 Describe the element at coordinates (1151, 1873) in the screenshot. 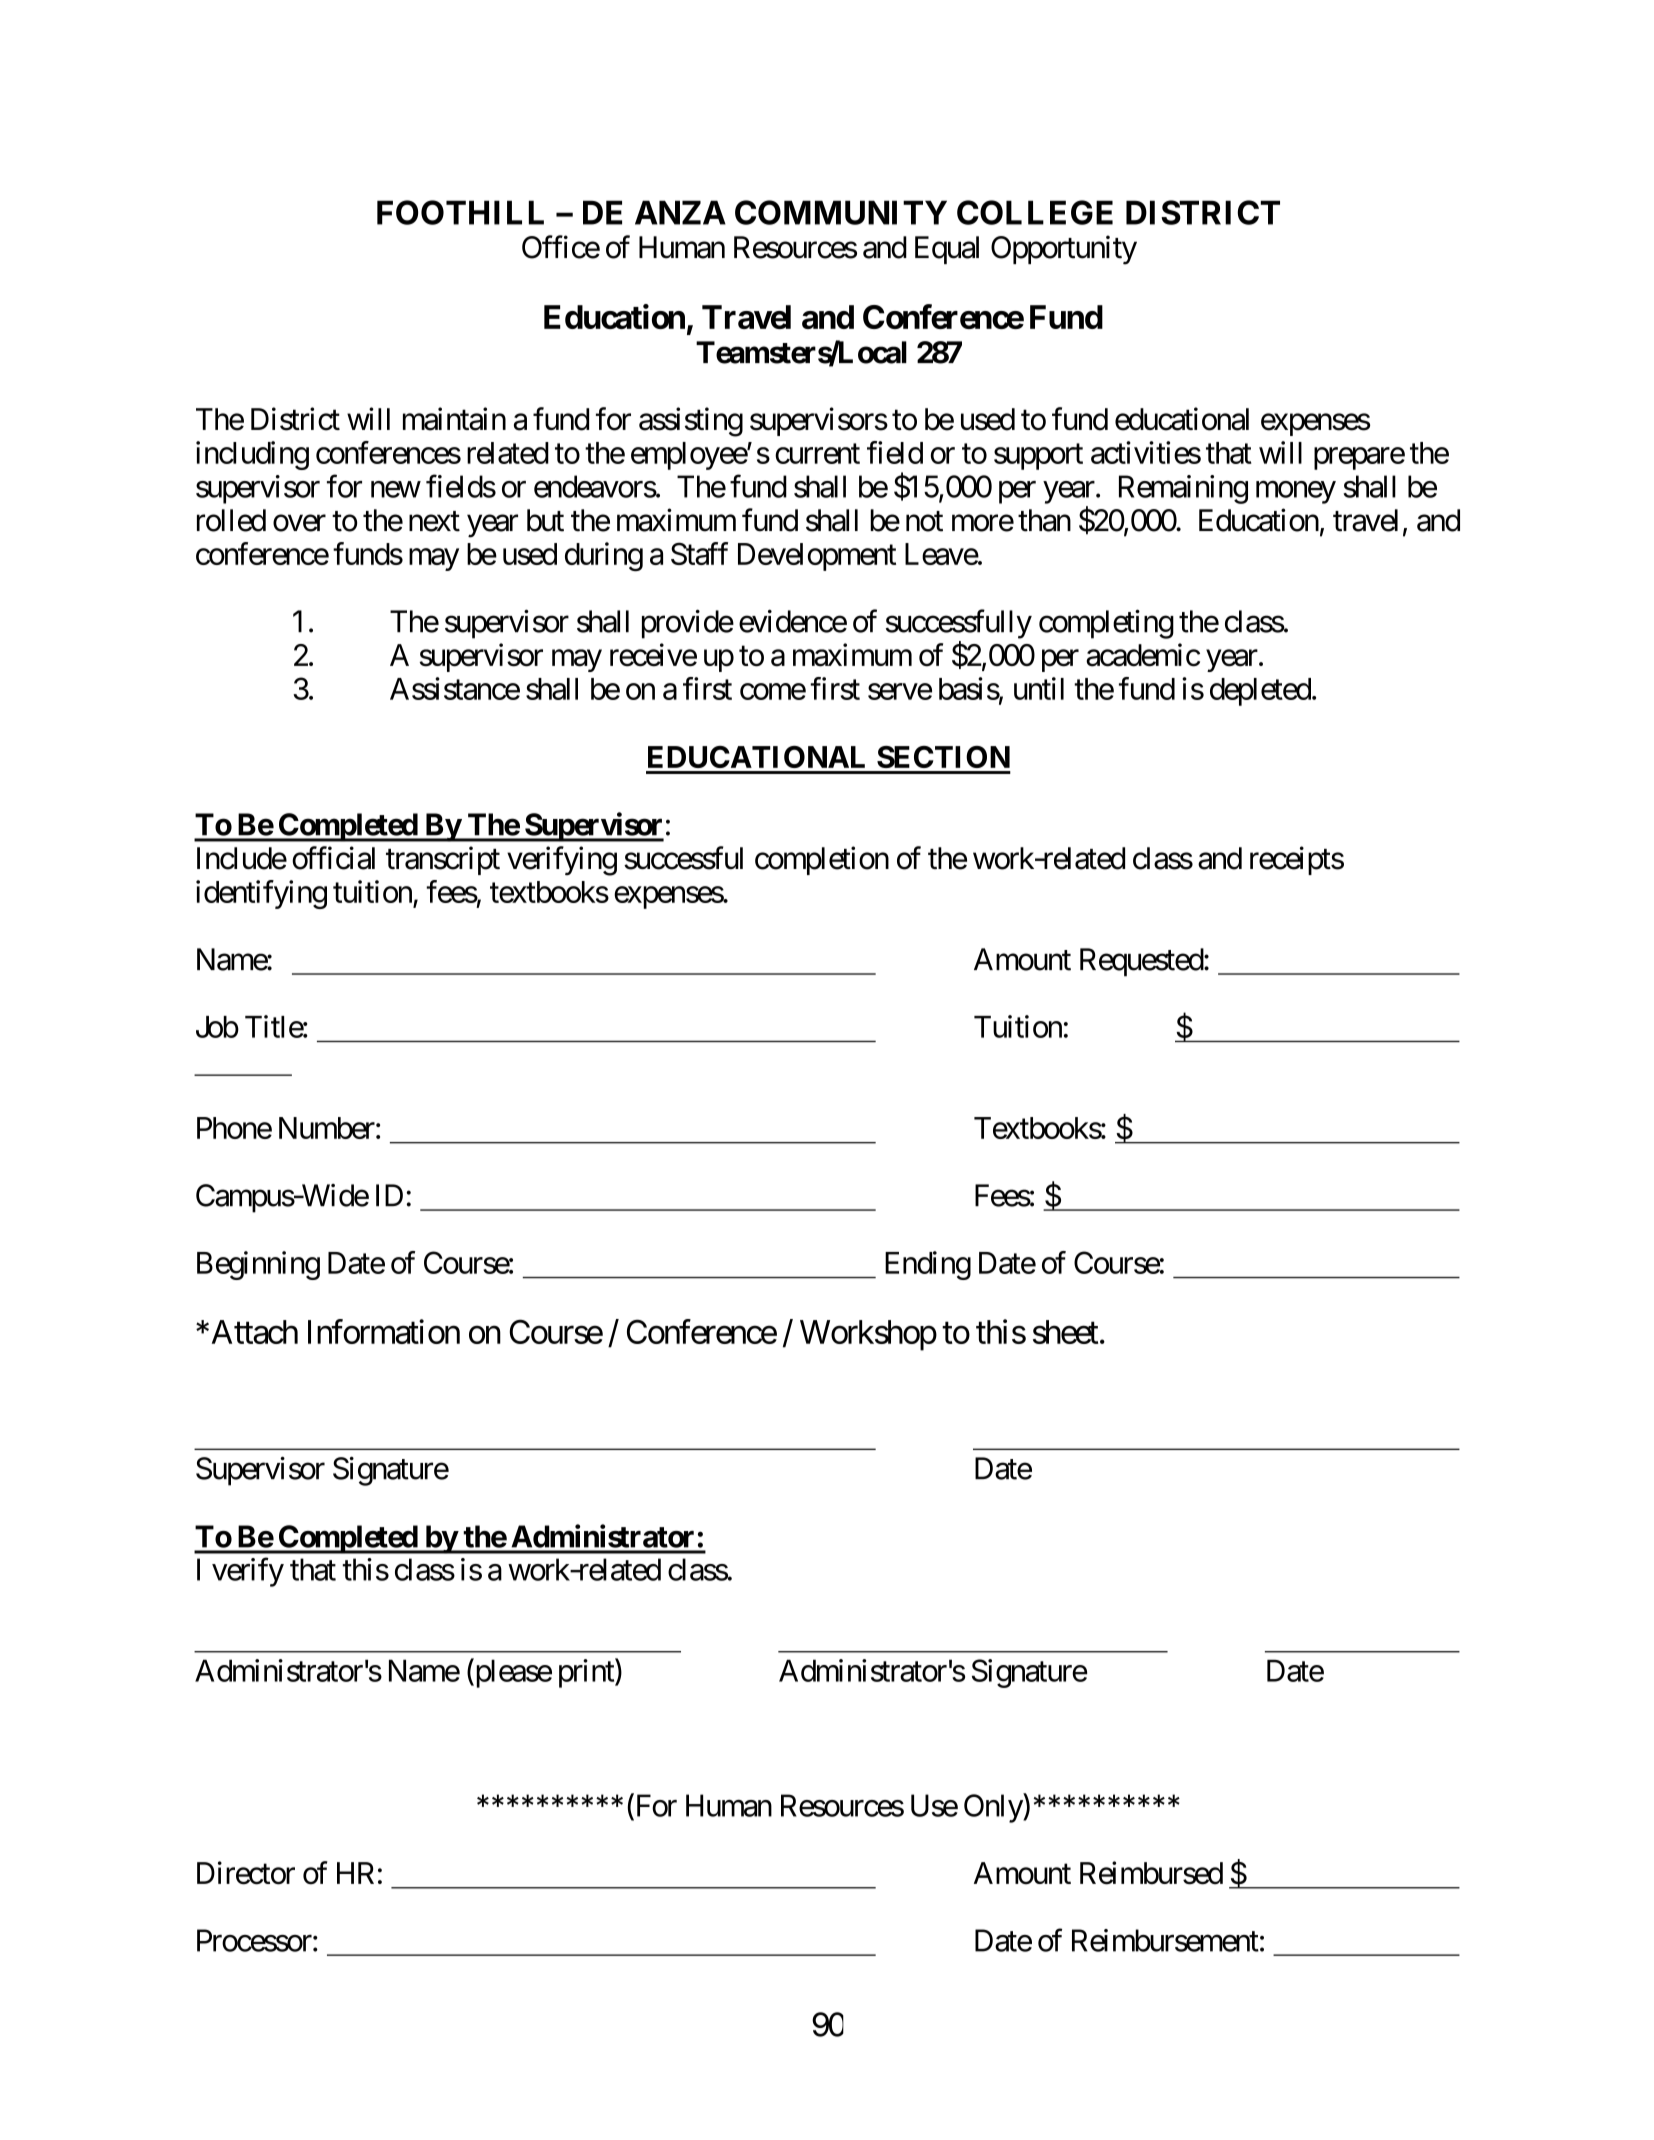

I see `Reimbursed` at that location.
